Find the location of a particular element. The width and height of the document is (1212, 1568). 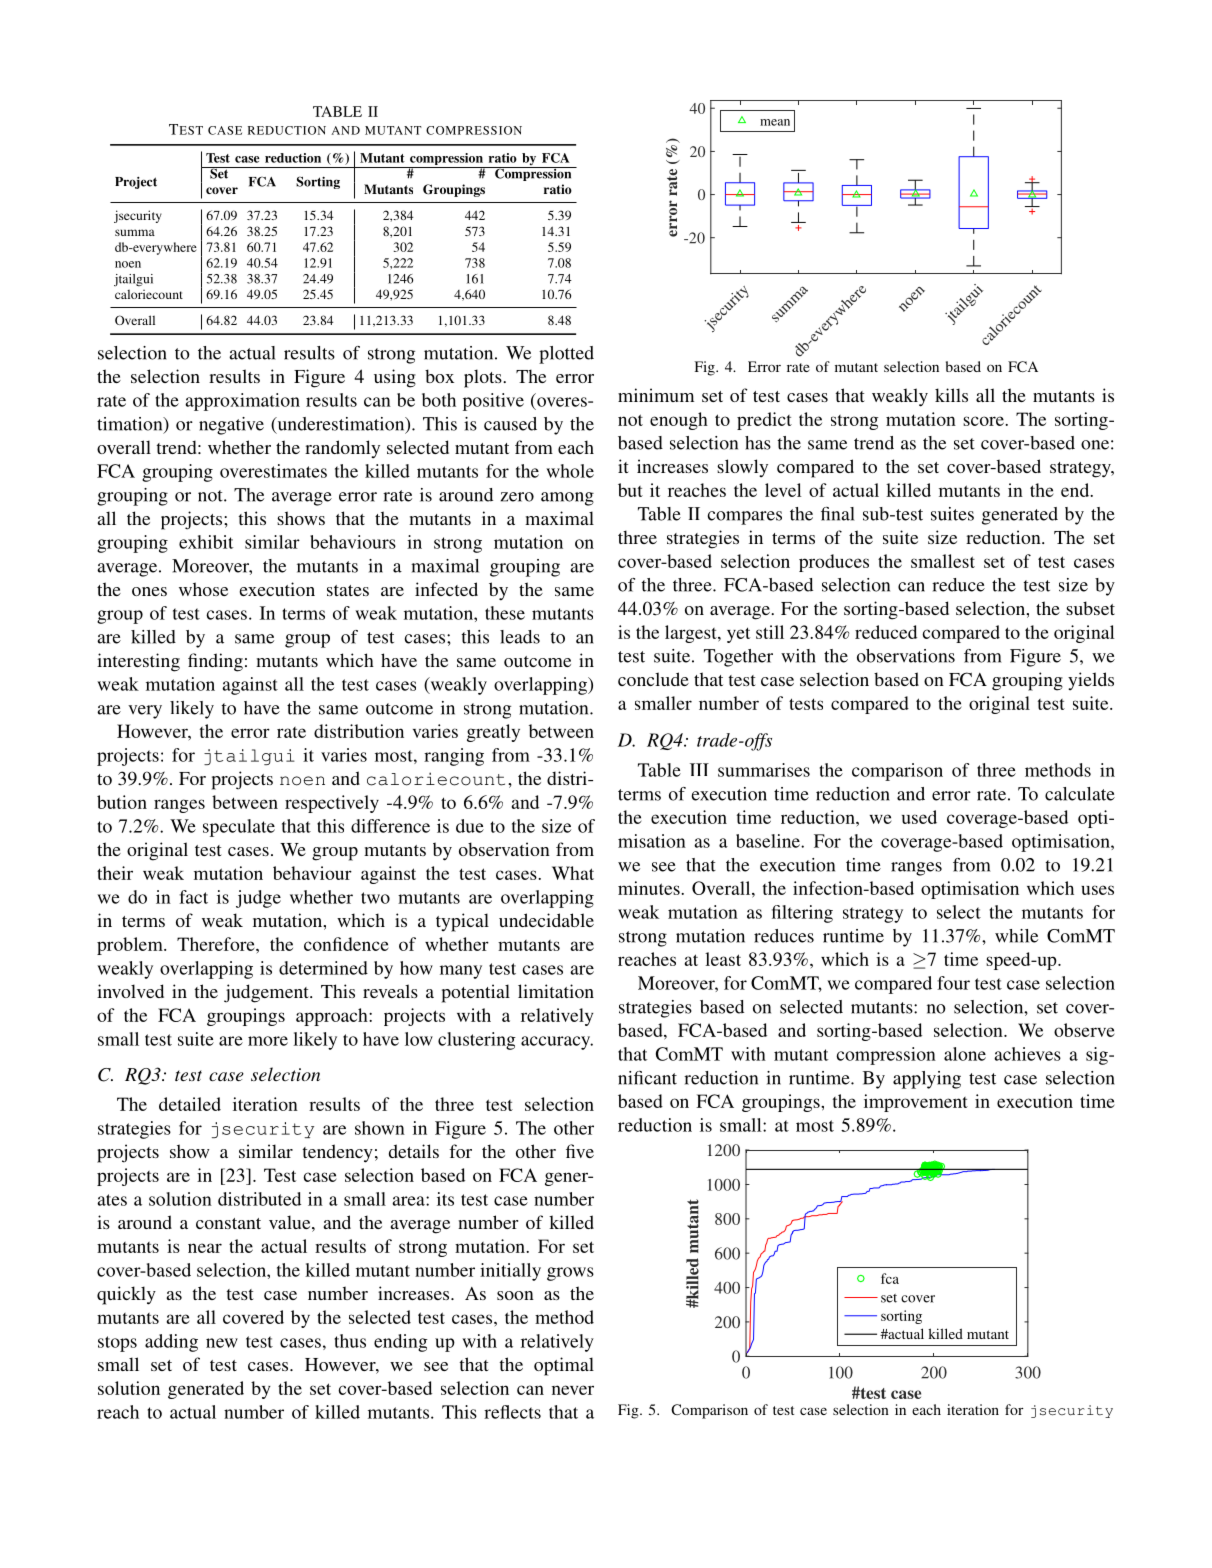

four is located at coordinates (953, 983).
